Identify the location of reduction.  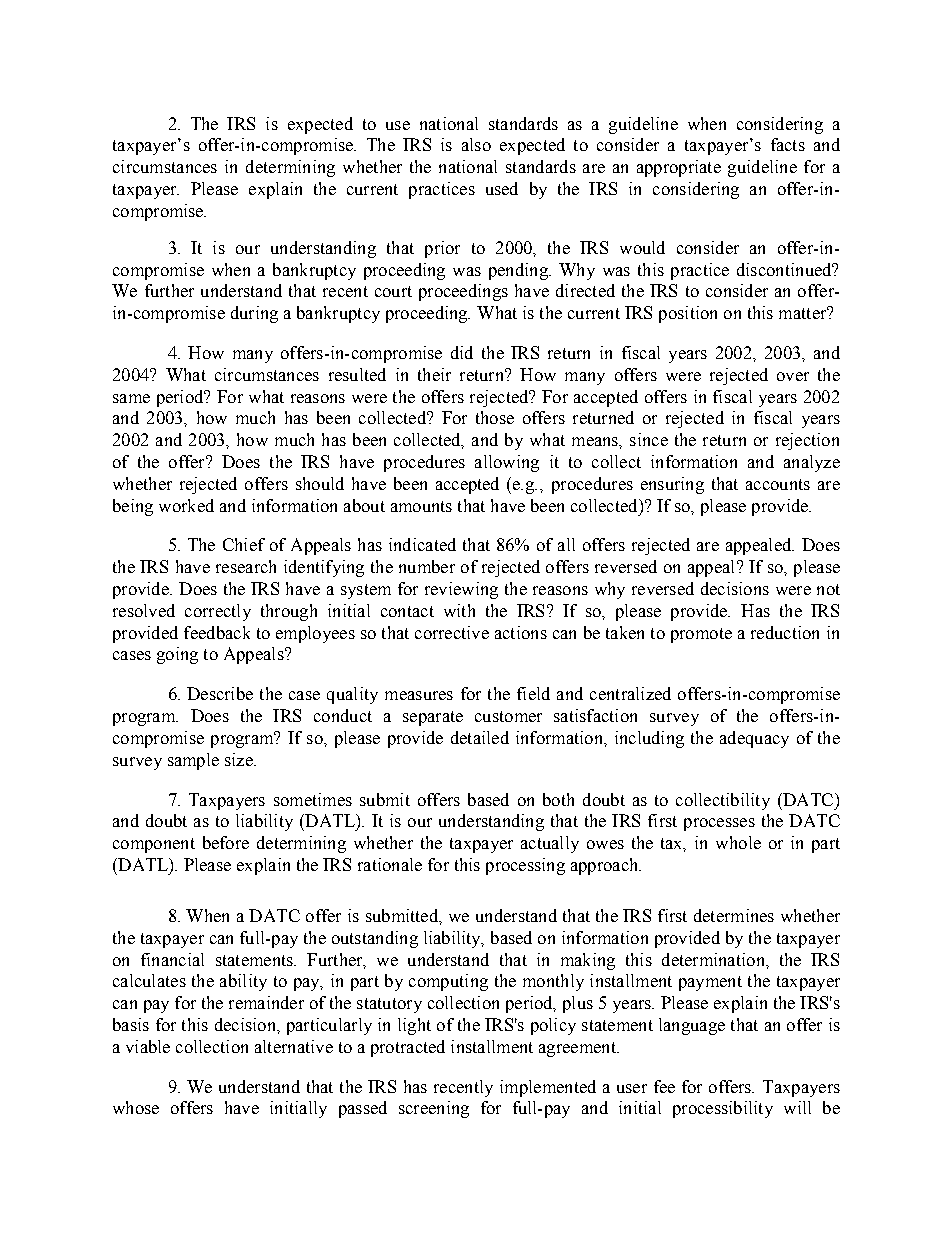
(785, 632).
